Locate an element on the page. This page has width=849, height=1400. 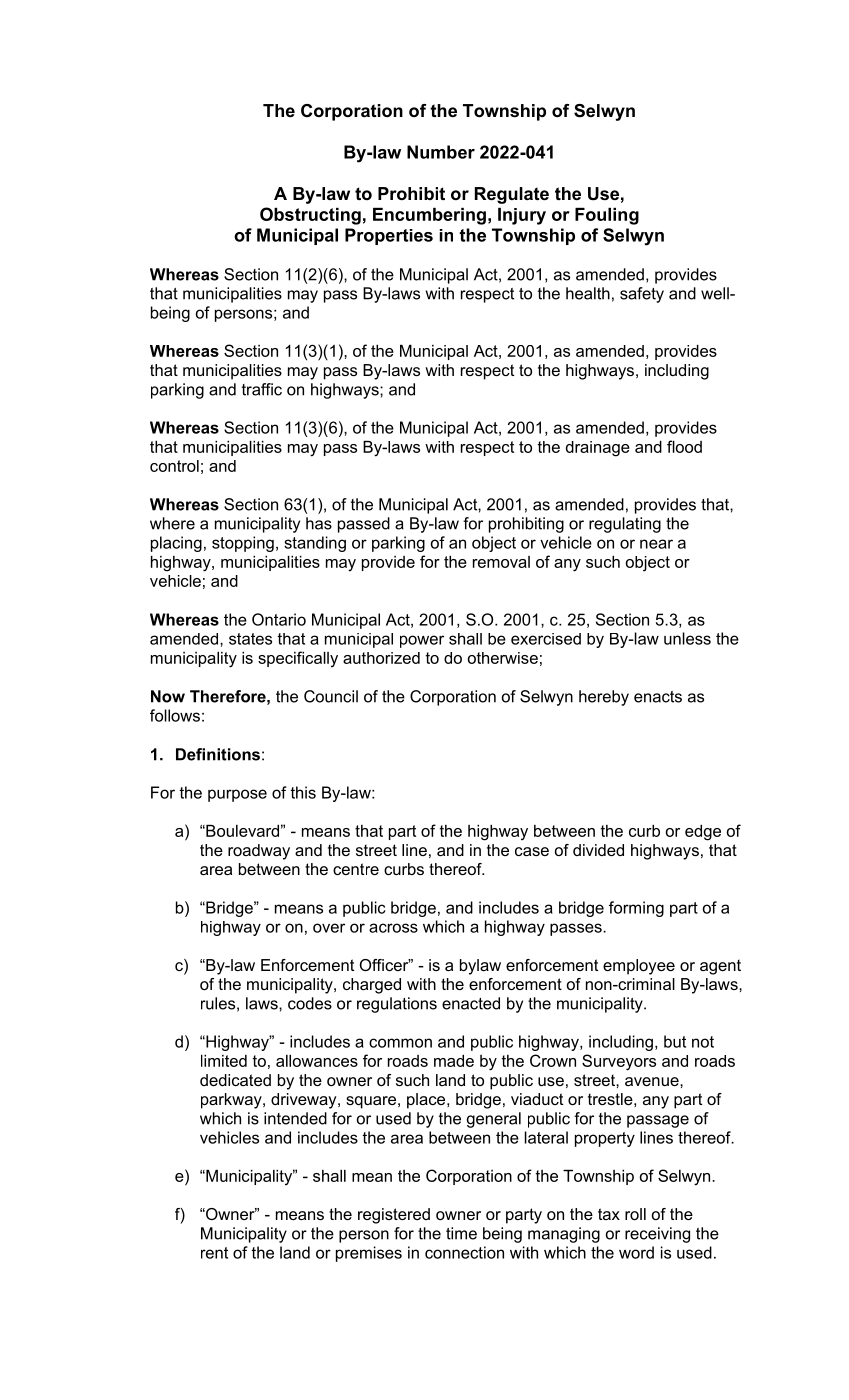
power is located at coordinates (422, 641).
